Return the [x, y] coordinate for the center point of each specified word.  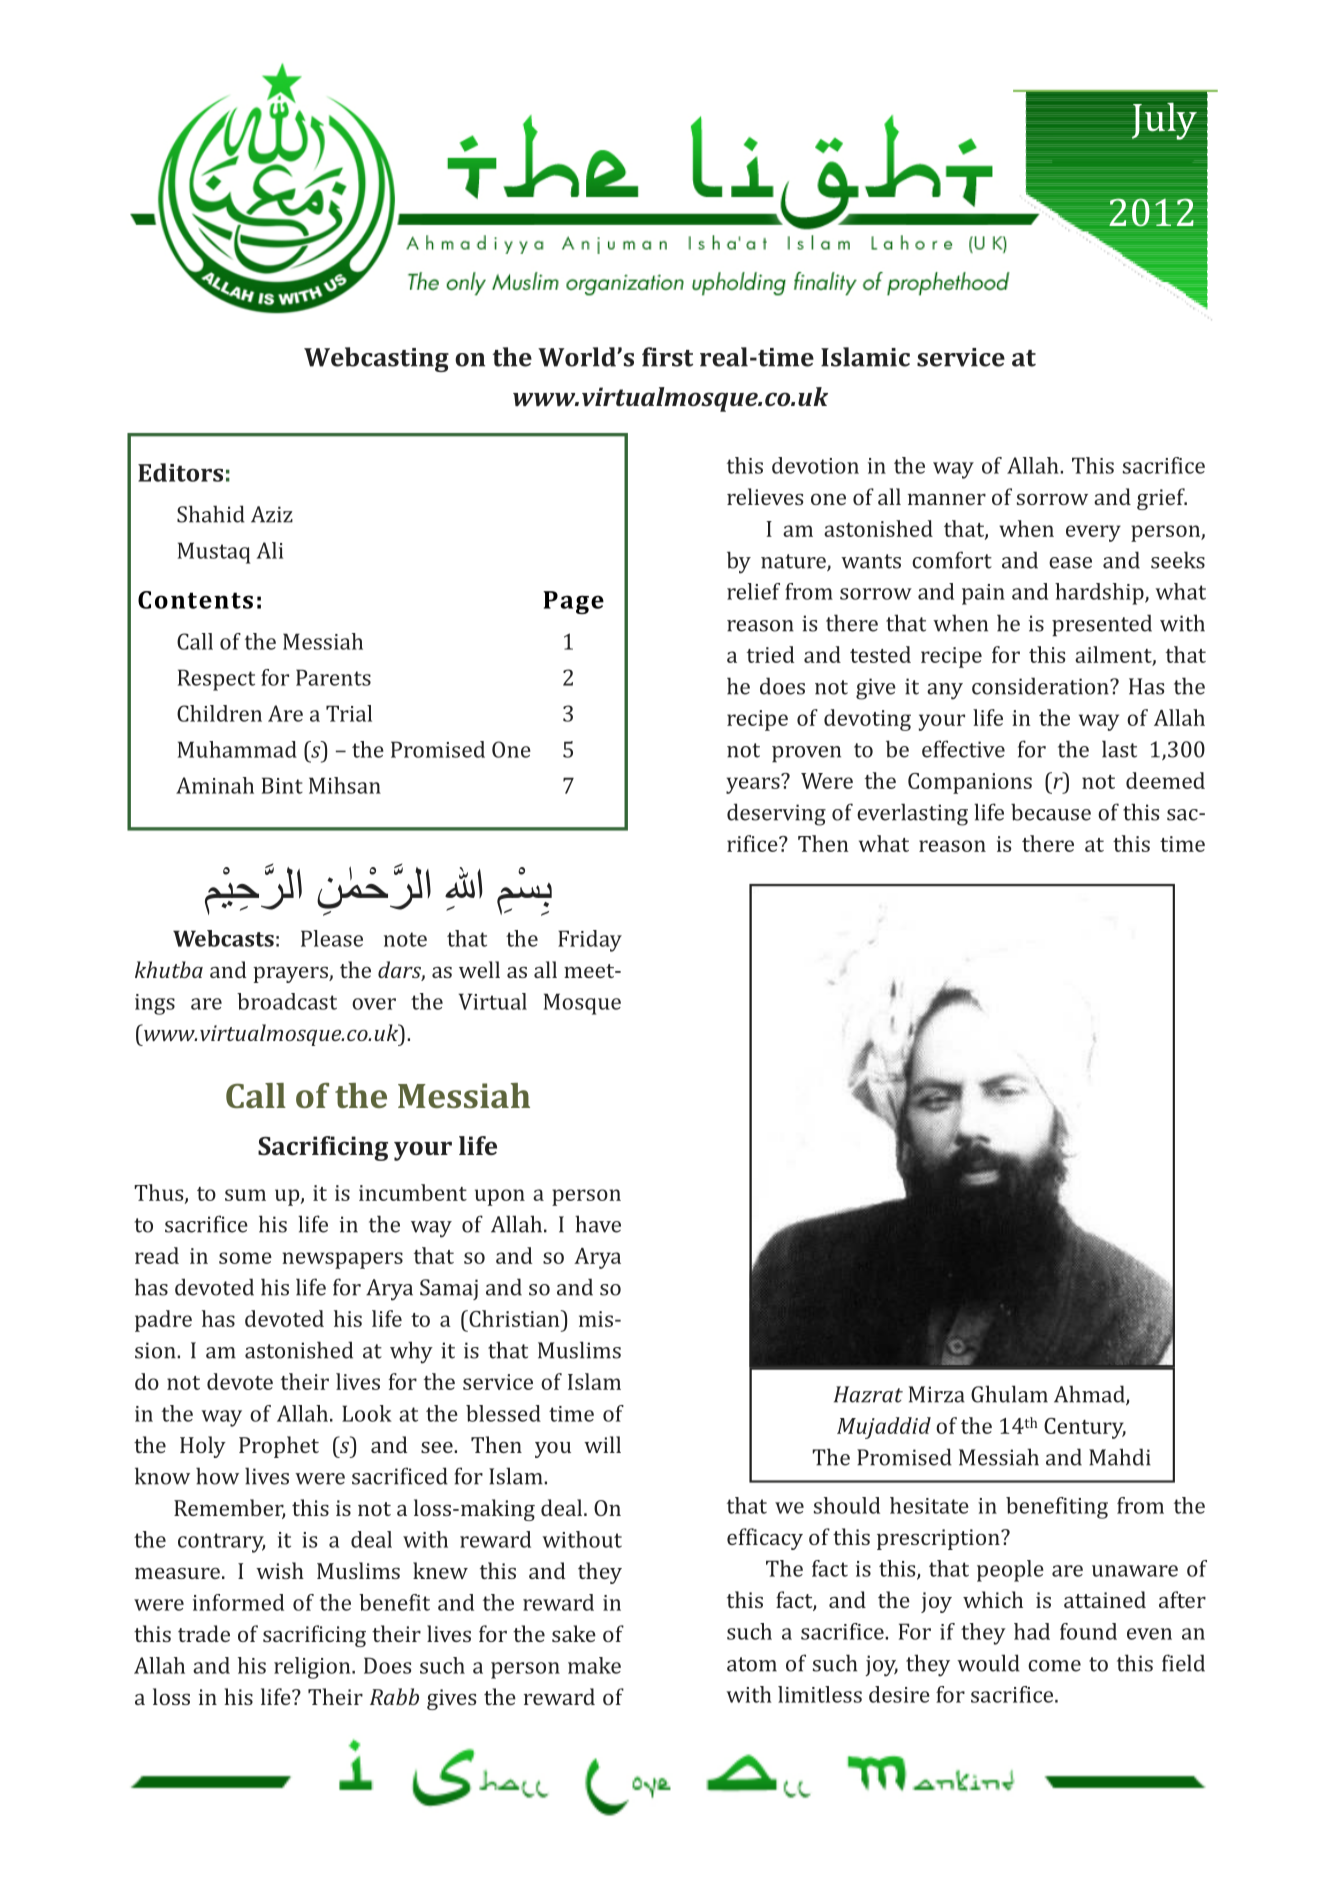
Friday [590, 941]
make [594, 1665]
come [1054, 1666]
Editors [180, 472]
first [667, 357]
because [1051, 812]
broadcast [287, 1001]
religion [313, 1668]
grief [1162, 499]
